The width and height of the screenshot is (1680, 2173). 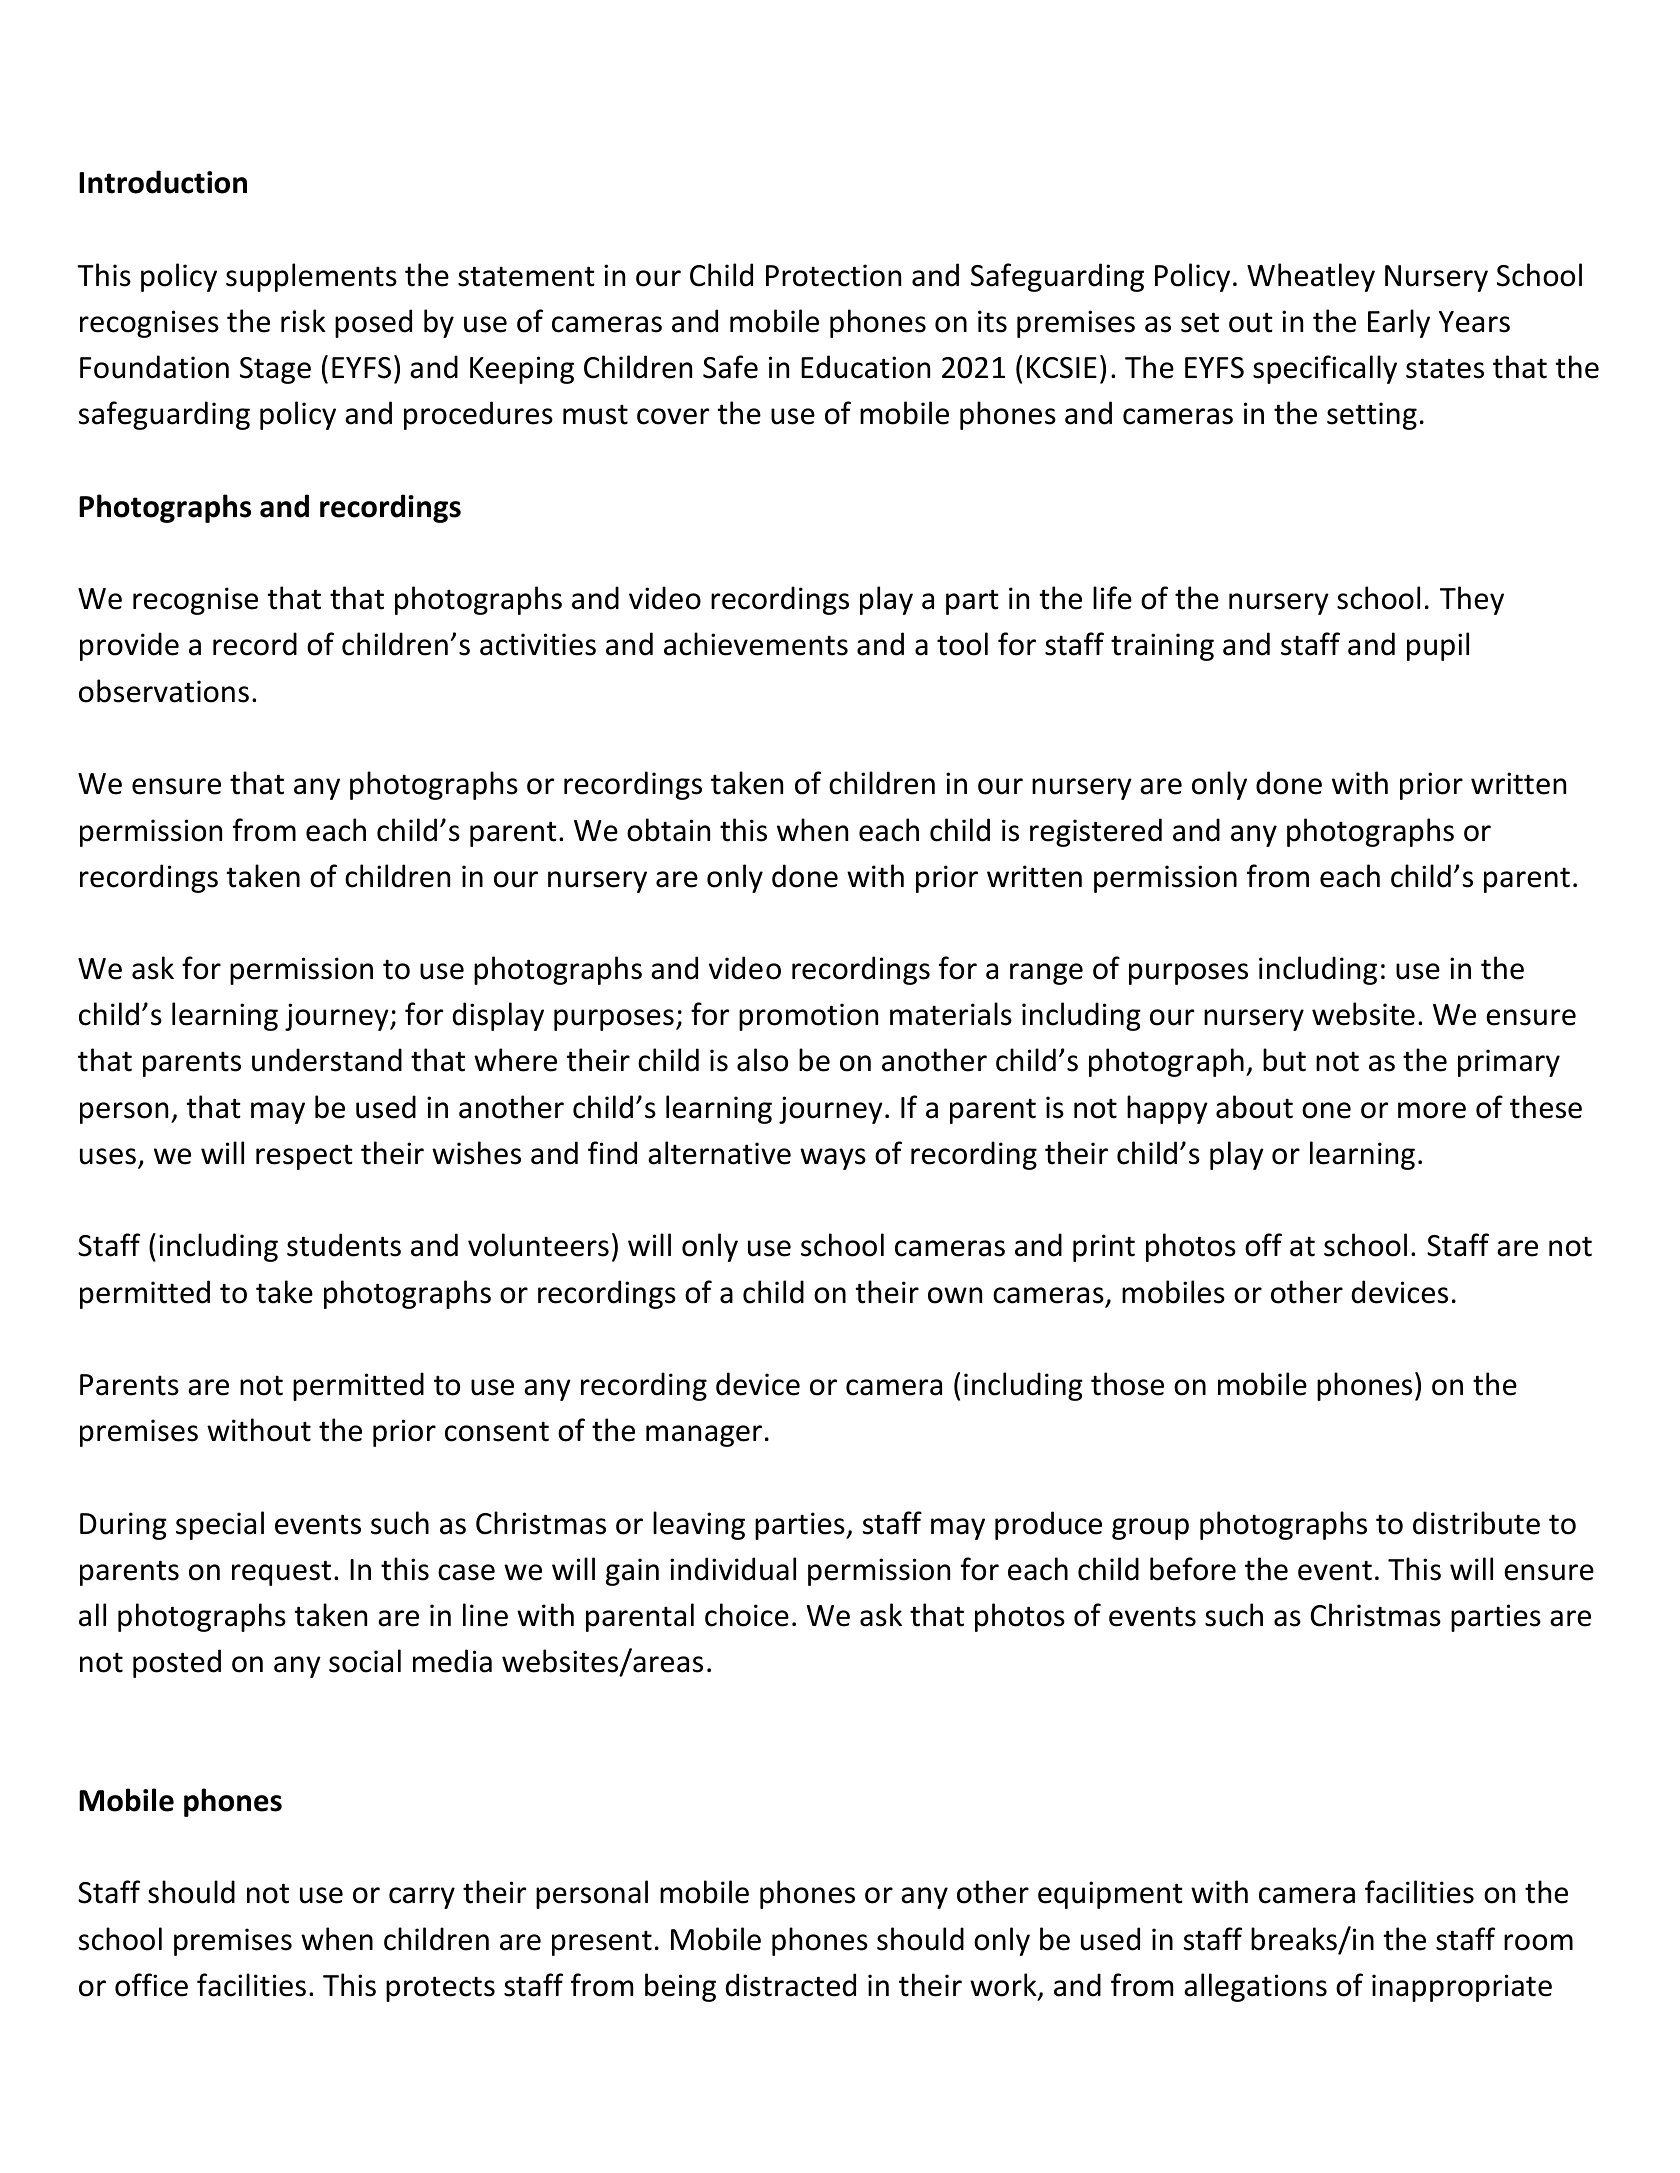 What do you see at coordinates (164, 691) in the screenshot?
I see `observations` at bounding box center [164, 691].
